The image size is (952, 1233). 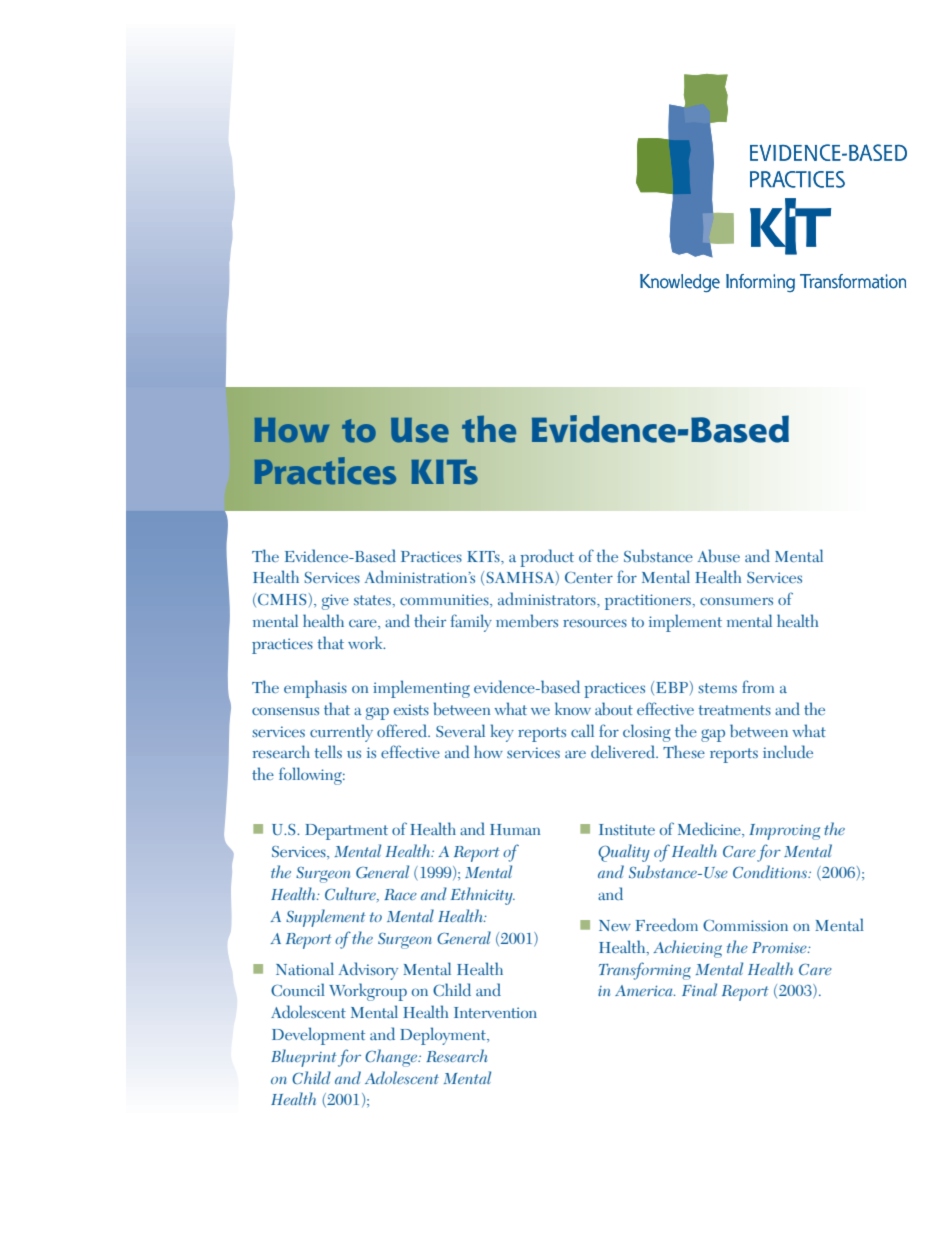 I want to click on Abuse, so click(x=719, y=555).
